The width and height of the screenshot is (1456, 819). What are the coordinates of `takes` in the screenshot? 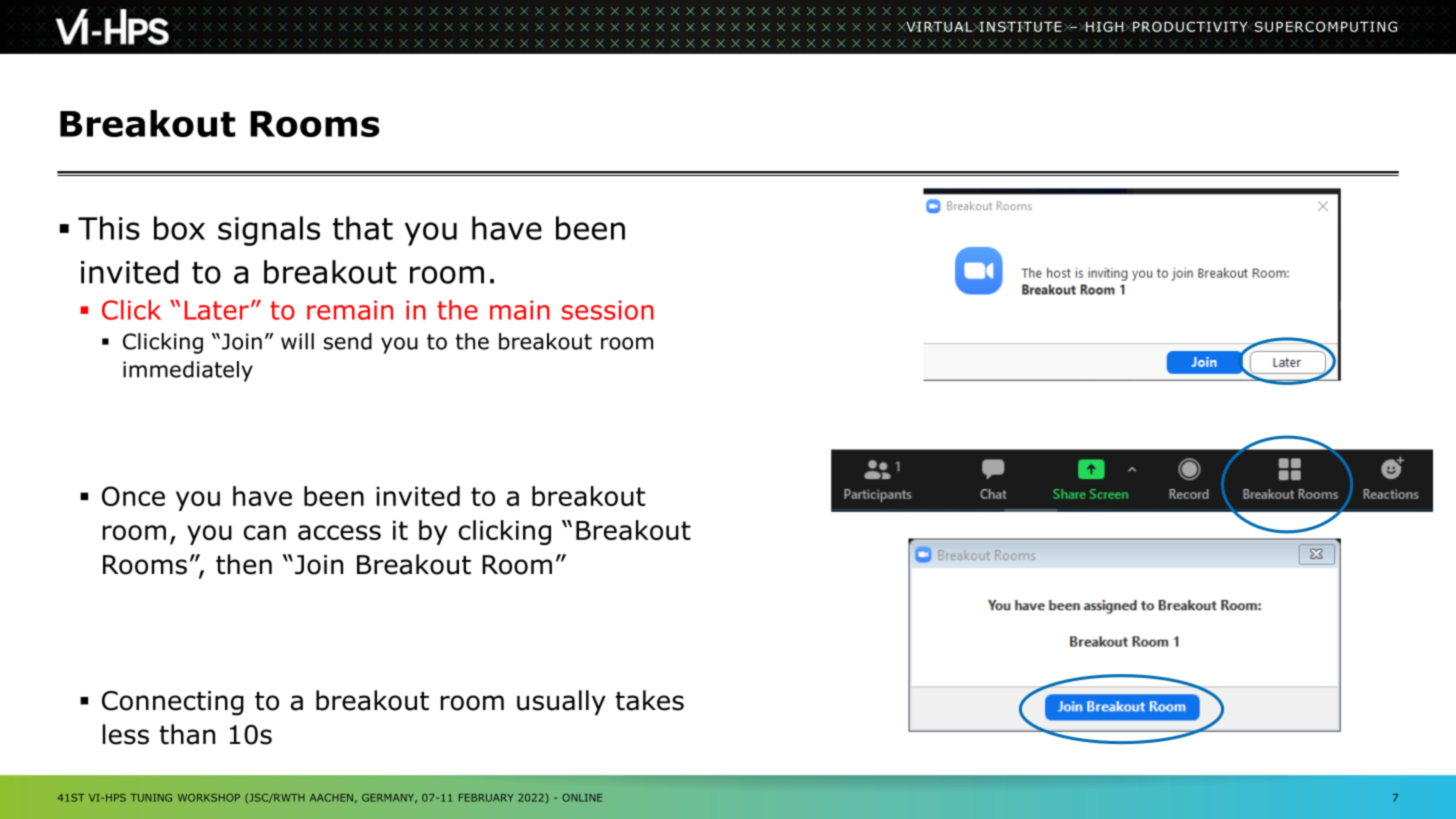 It's located at (649, 700).
